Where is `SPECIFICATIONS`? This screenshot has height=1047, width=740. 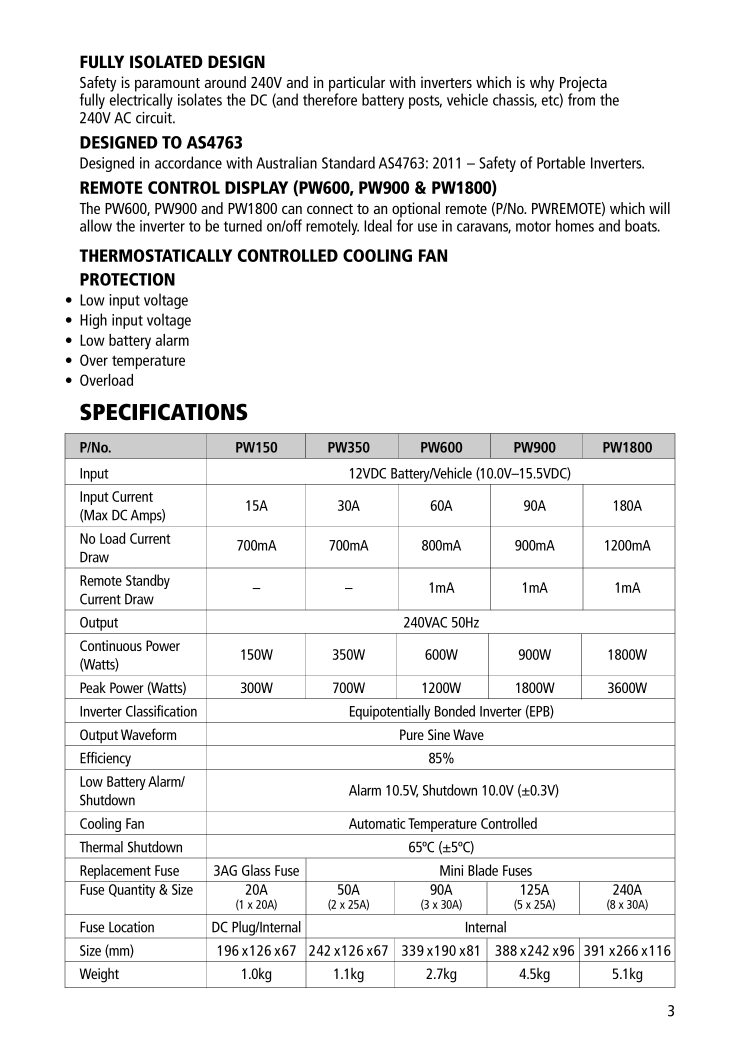
SPECIFICATIONS is located at coordinates (163, 412).
